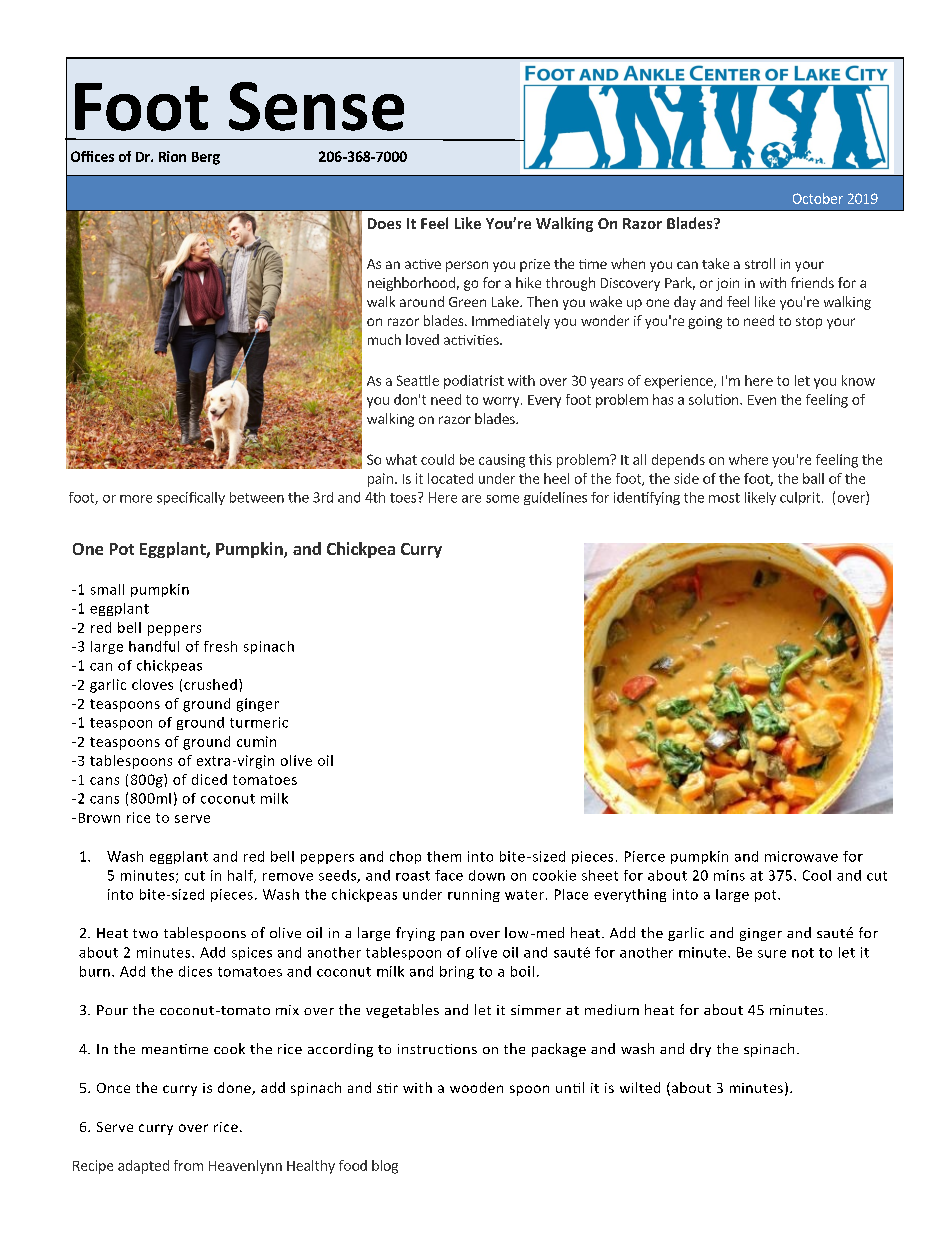 This document has height=1233, width=952. I want to click on culprit, so click(800, 498).
